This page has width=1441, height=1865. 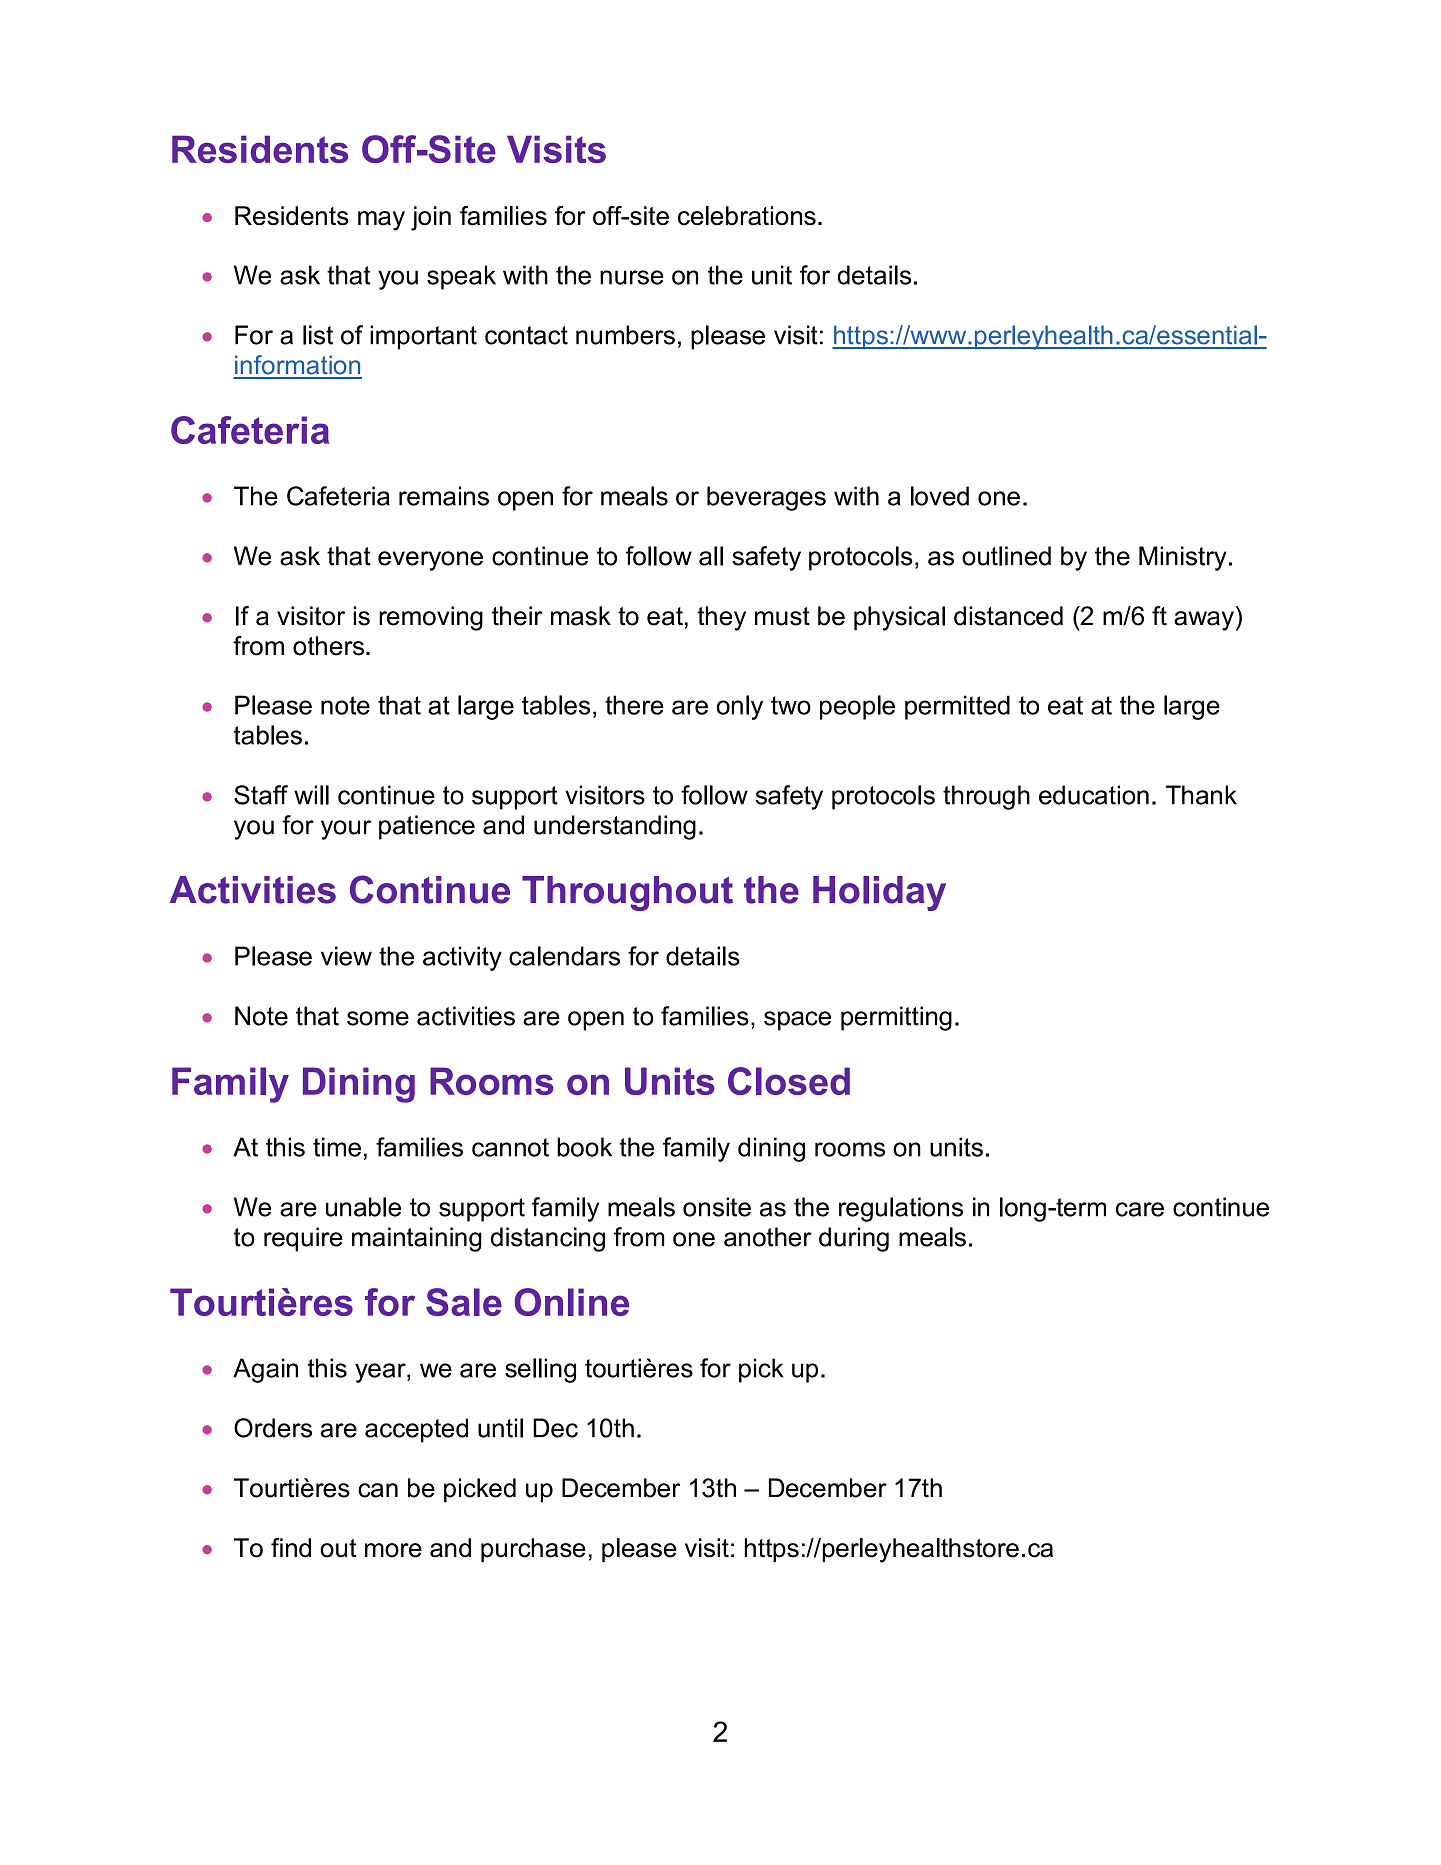 I want to click on distanced, so click(x=1008, y=616).
